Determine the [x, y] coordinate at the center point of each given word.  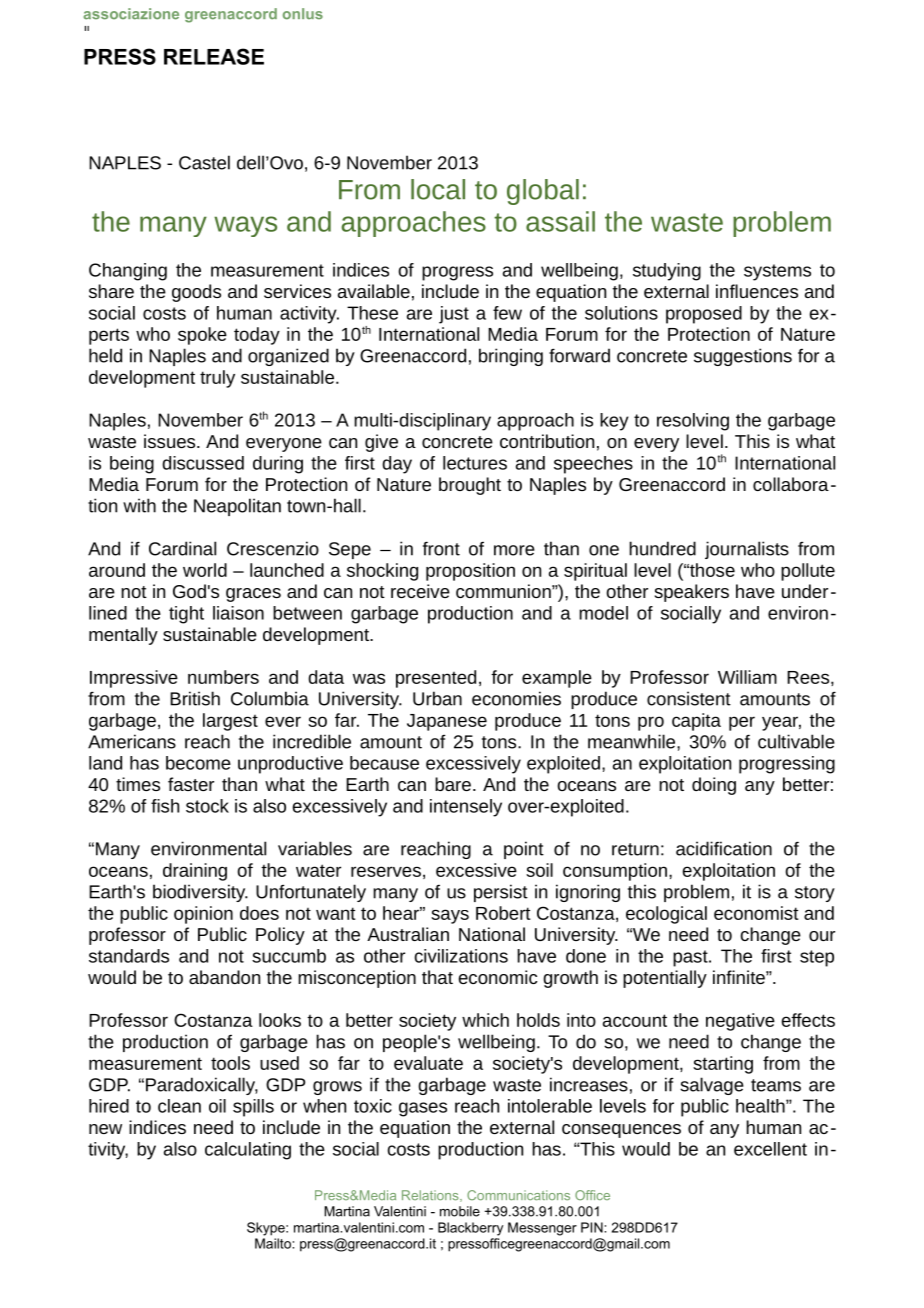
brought [470, 486]
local [438, 189]
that [437, 977]
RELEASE [214, 56]
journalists [747, 550]
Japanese [447, 722]
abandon [224, 977]
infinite [740, 977]
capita [696, 722]
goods [196, 293]
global [543, 192]
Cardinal [182, 548]
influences [757, 291]
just [454, 315]
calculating [248, 1151]
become [198, 763]
